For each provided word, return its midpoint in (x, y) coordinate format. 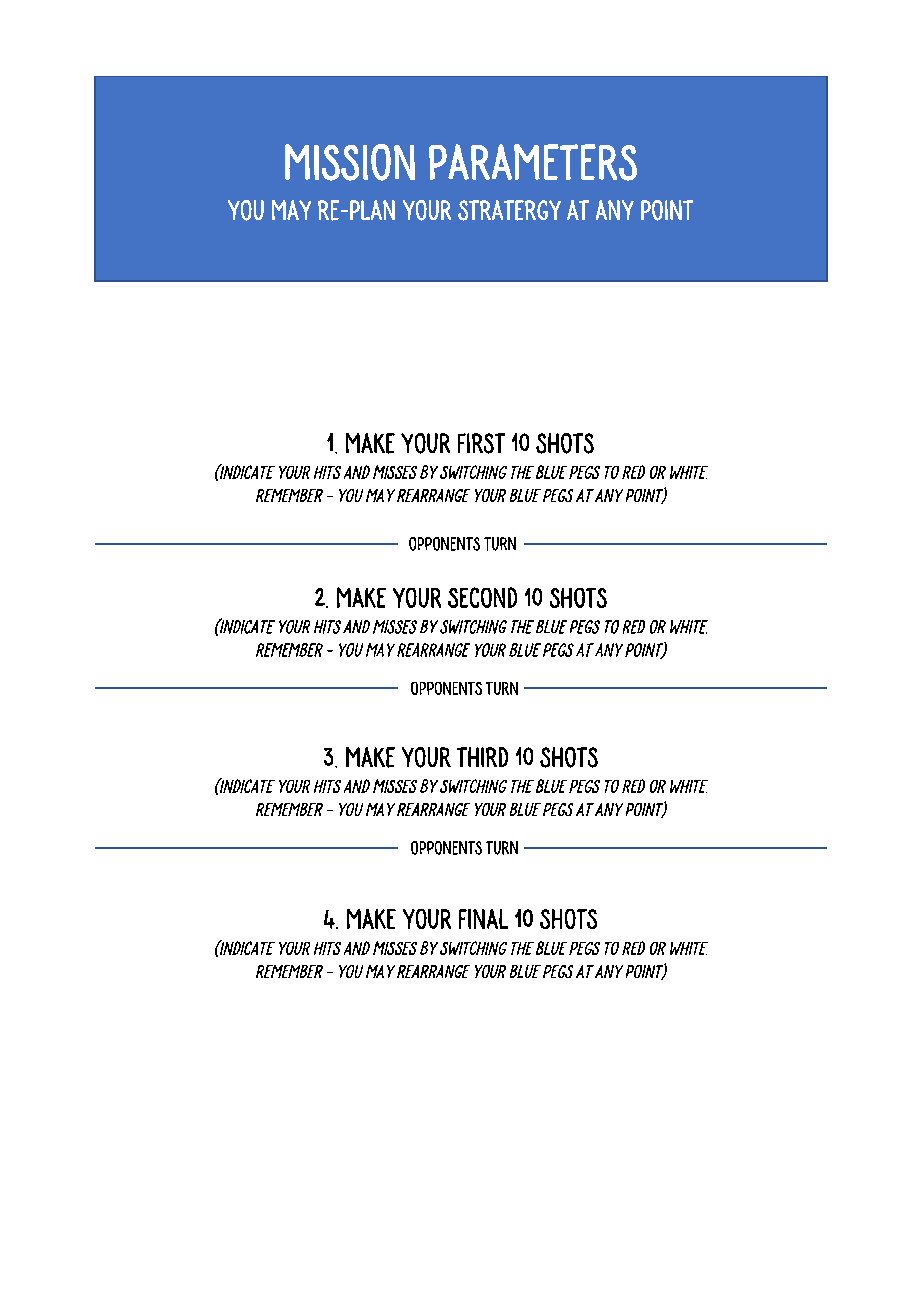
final (483, 919)
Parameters (533, 162)
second (482, 597)
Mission (350, 162)
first (481, 443)
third (482, 757)
